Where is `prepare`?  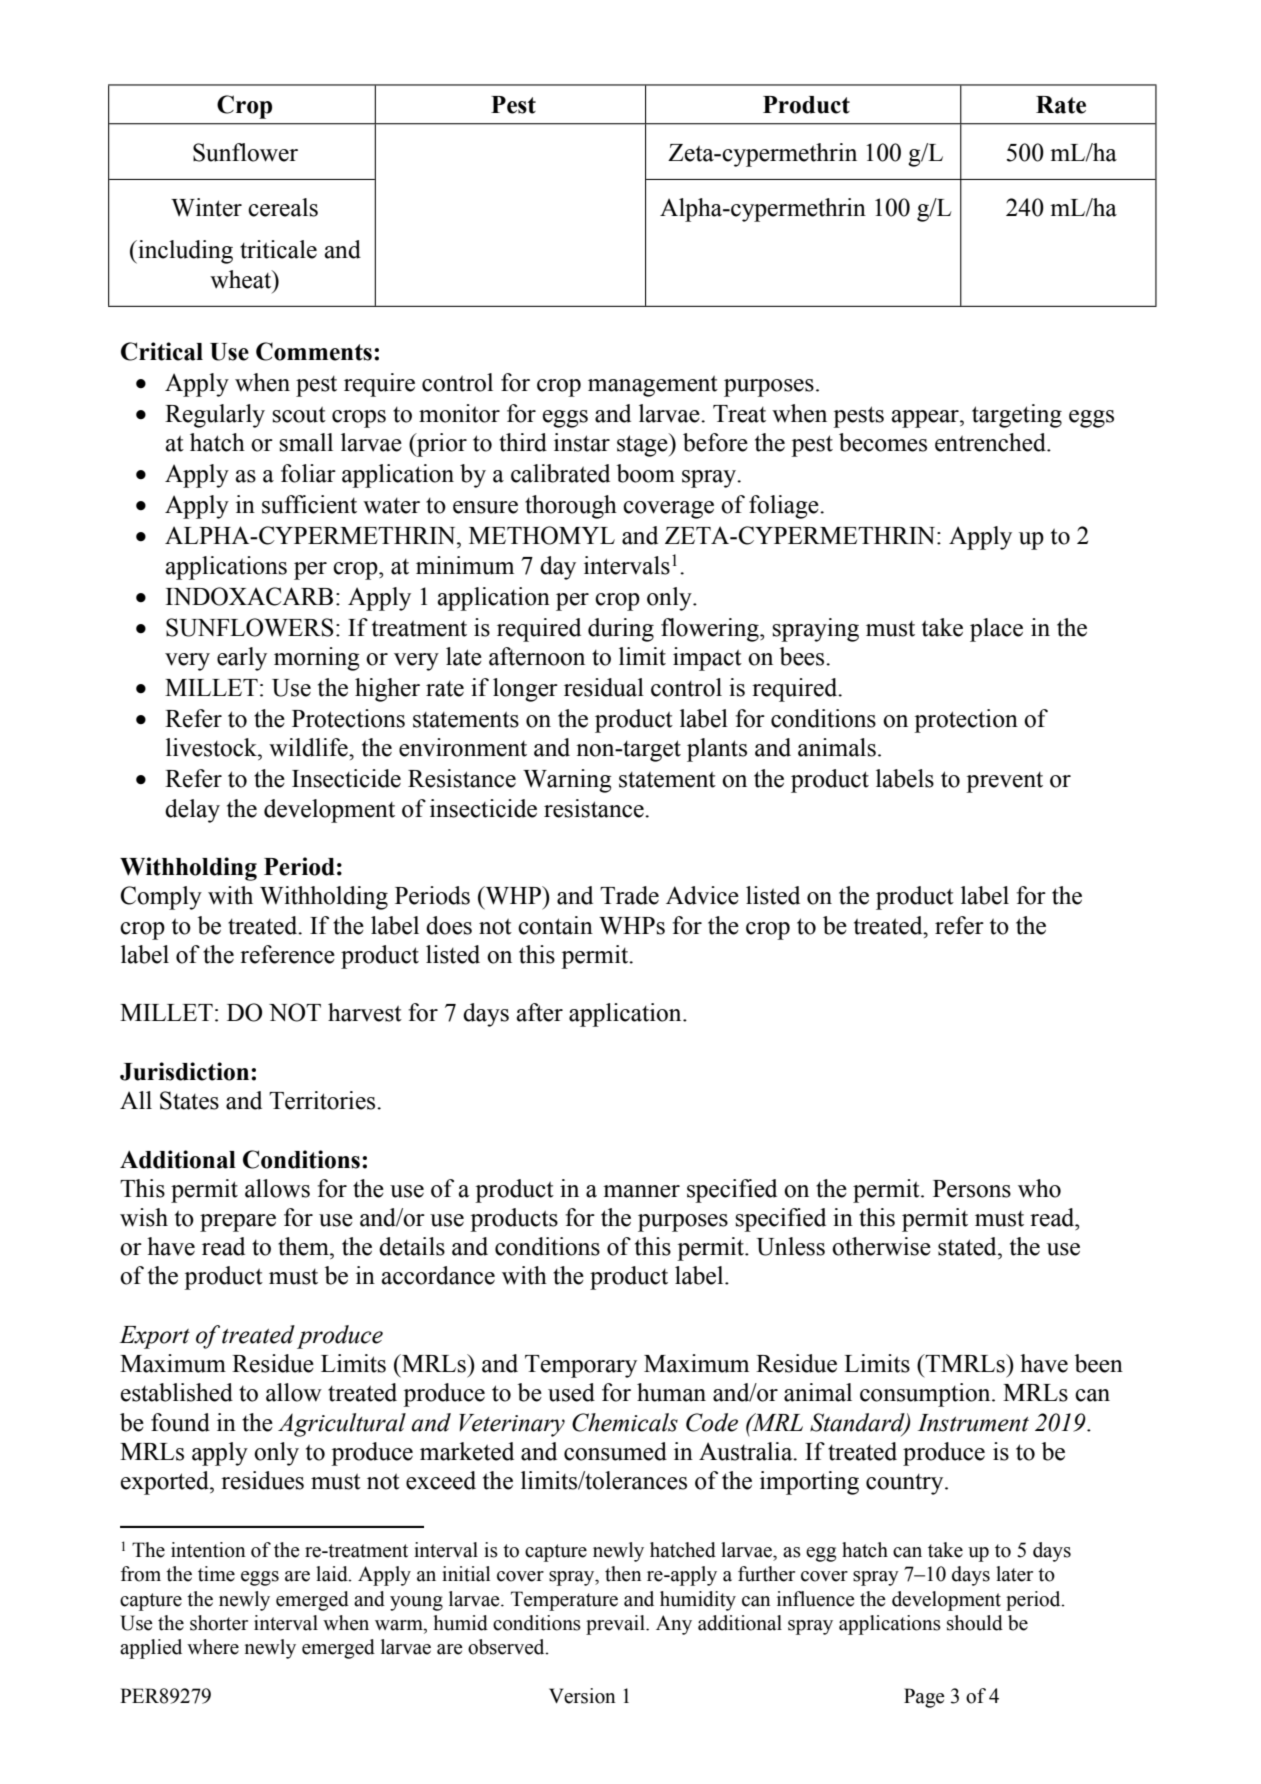 prepare is located at coordinates (238, 1223).
